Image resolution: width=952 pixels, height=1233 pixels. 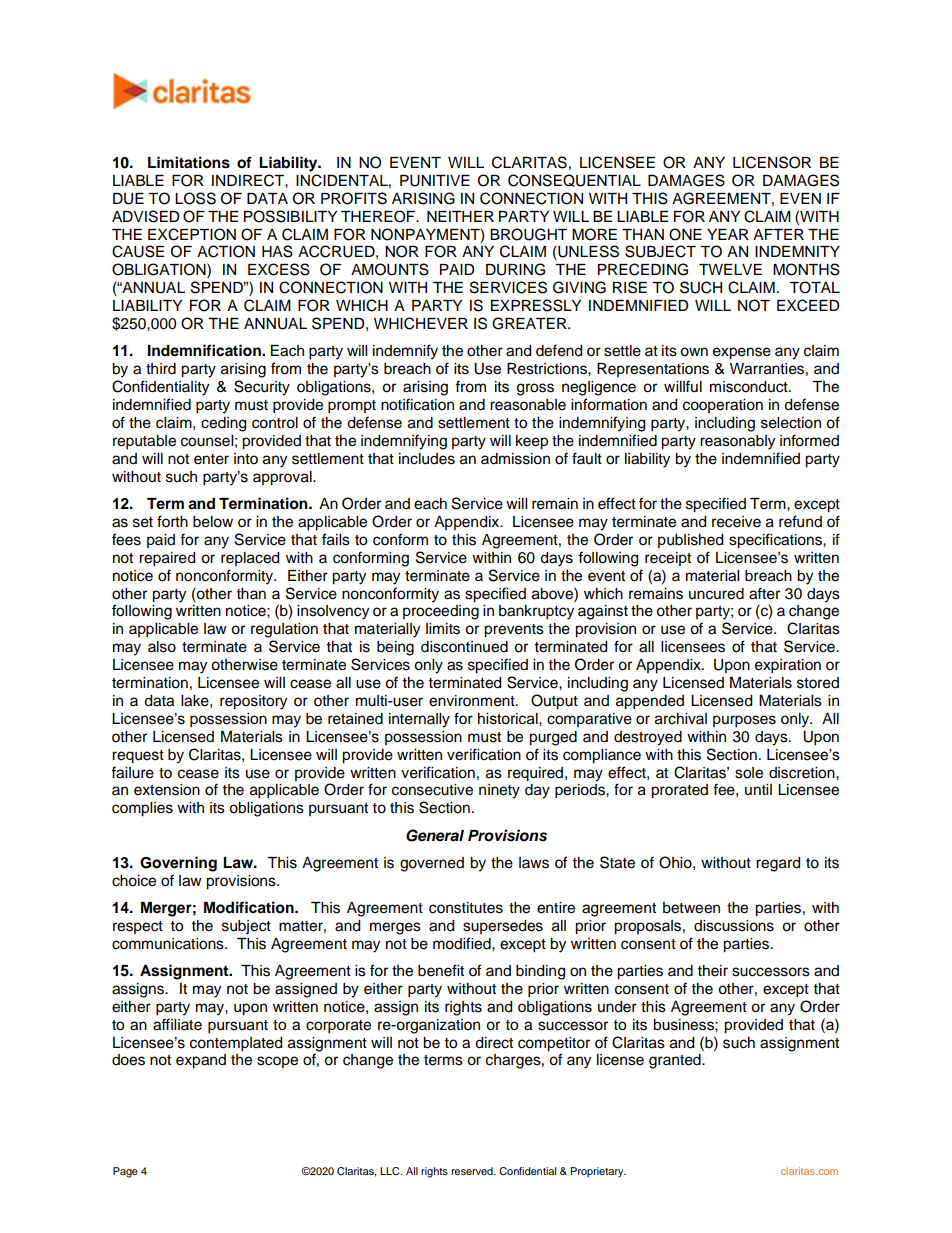 I want to click on PUNITIVE, so click(x=435, y=181).
